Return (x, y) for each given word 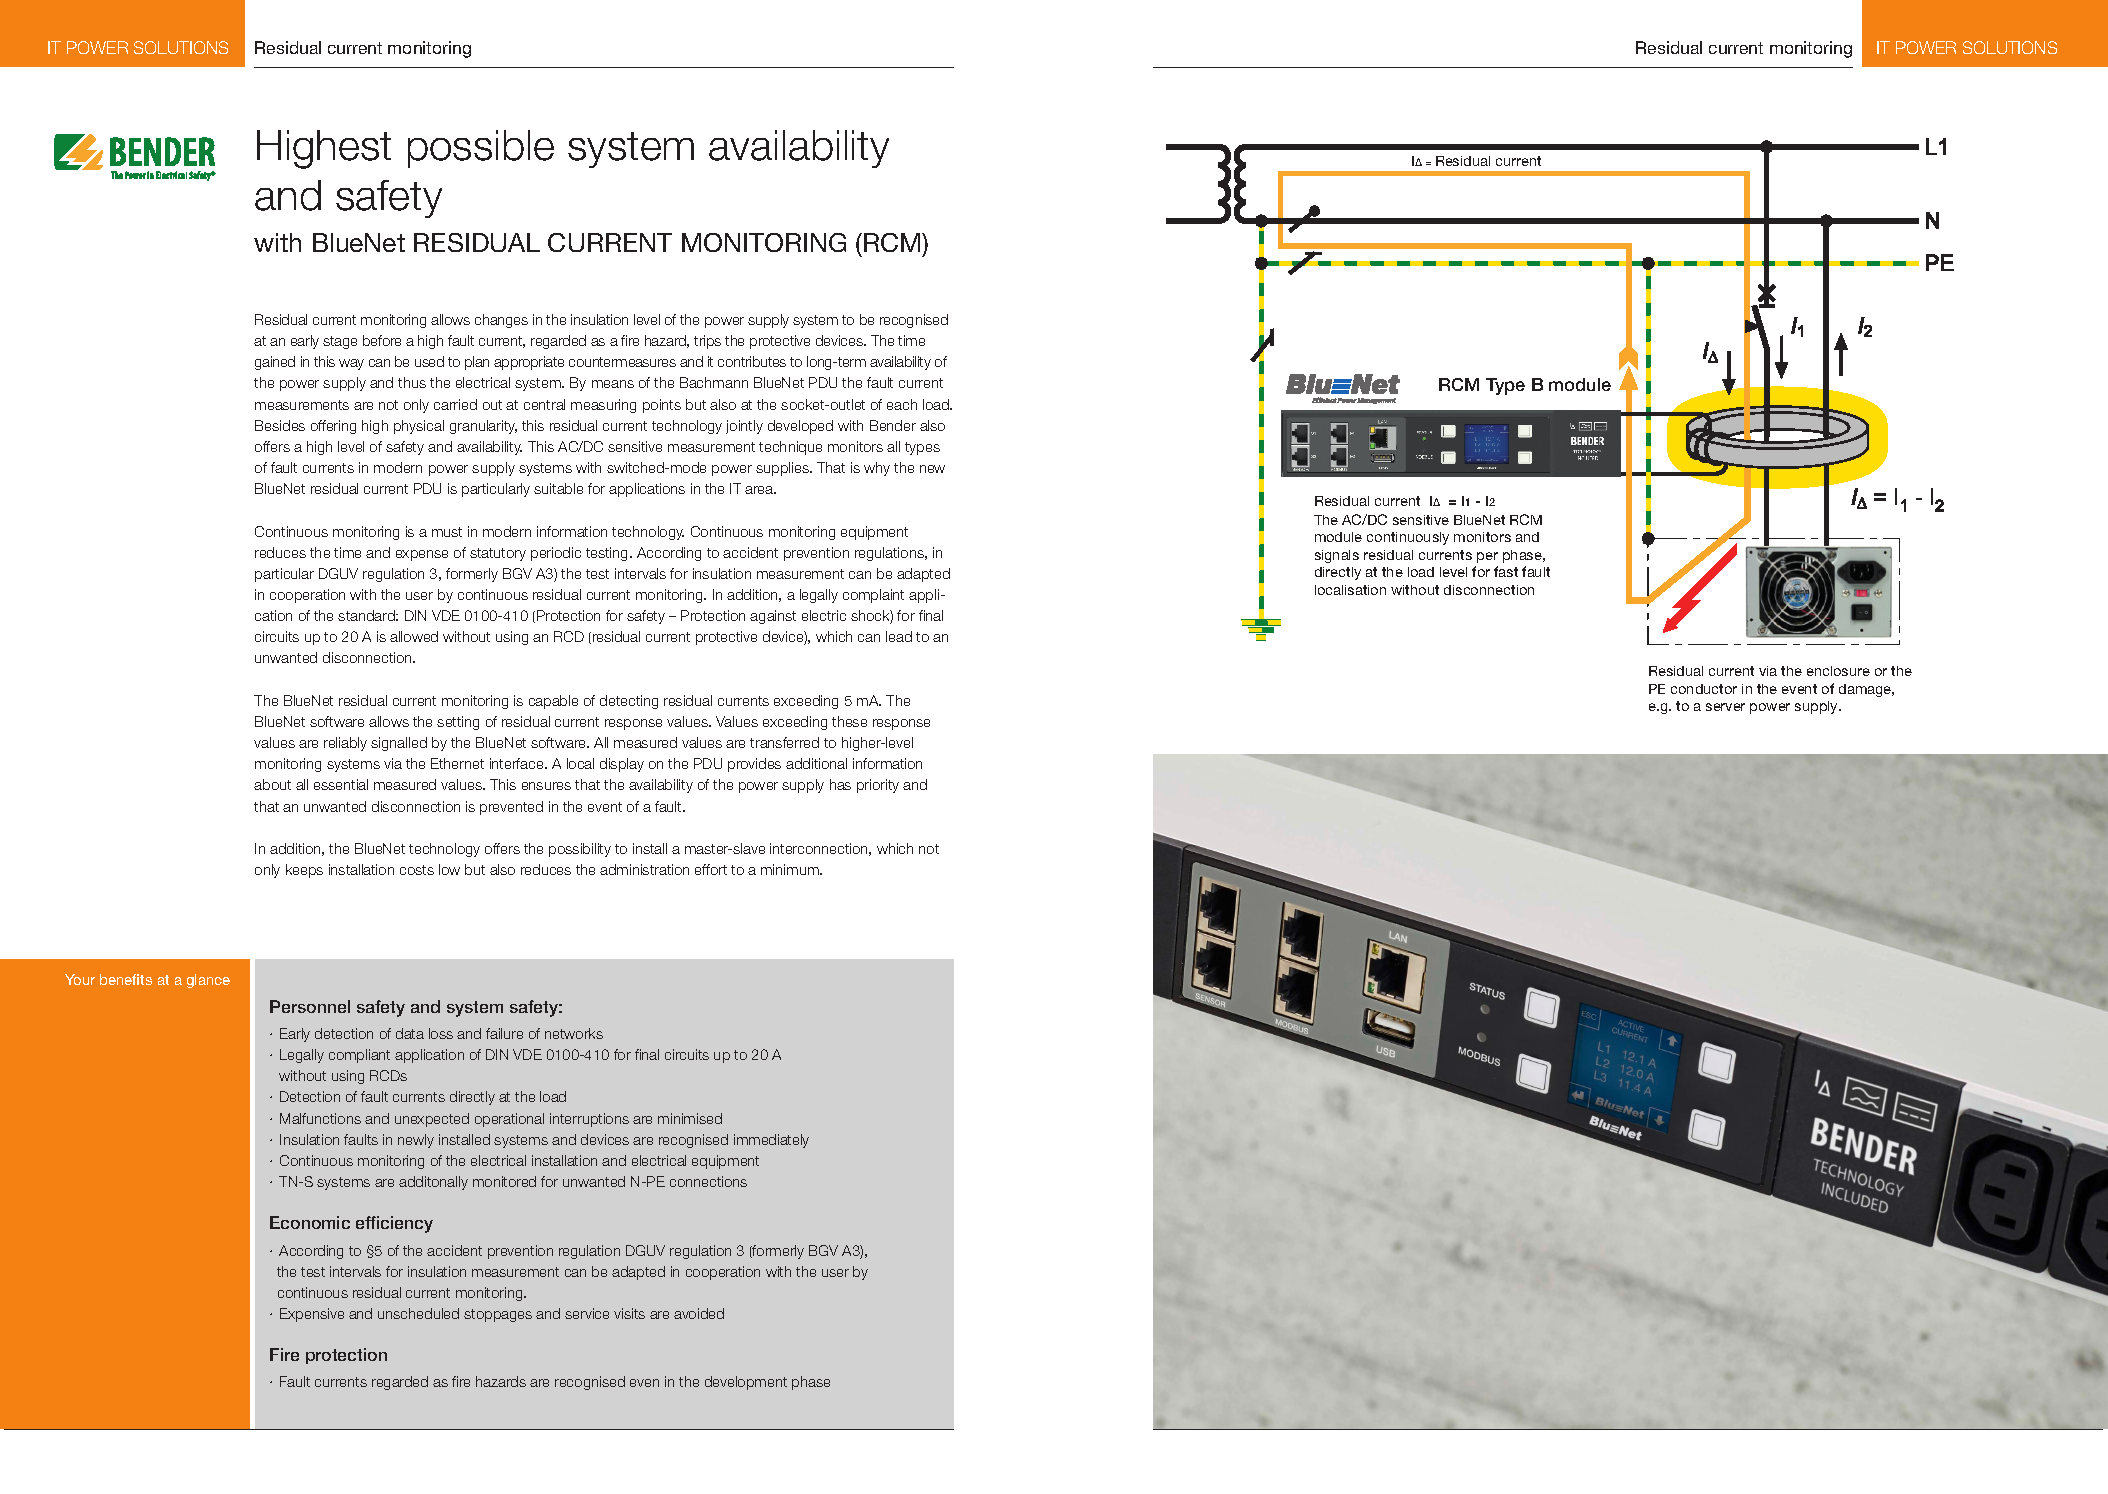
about (272, 784)
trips (707, 342)
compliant (359, 1056)
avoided (699, 1313)
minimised (690, 1118)
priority (878, 786)
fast (1506, 571)
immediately (771, 1141)
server (1725, 707)
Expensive (312, 1315)
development (746, 1383)
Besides (280, 425)
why (877, 469)
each (902, 404)
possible (481, 149)
